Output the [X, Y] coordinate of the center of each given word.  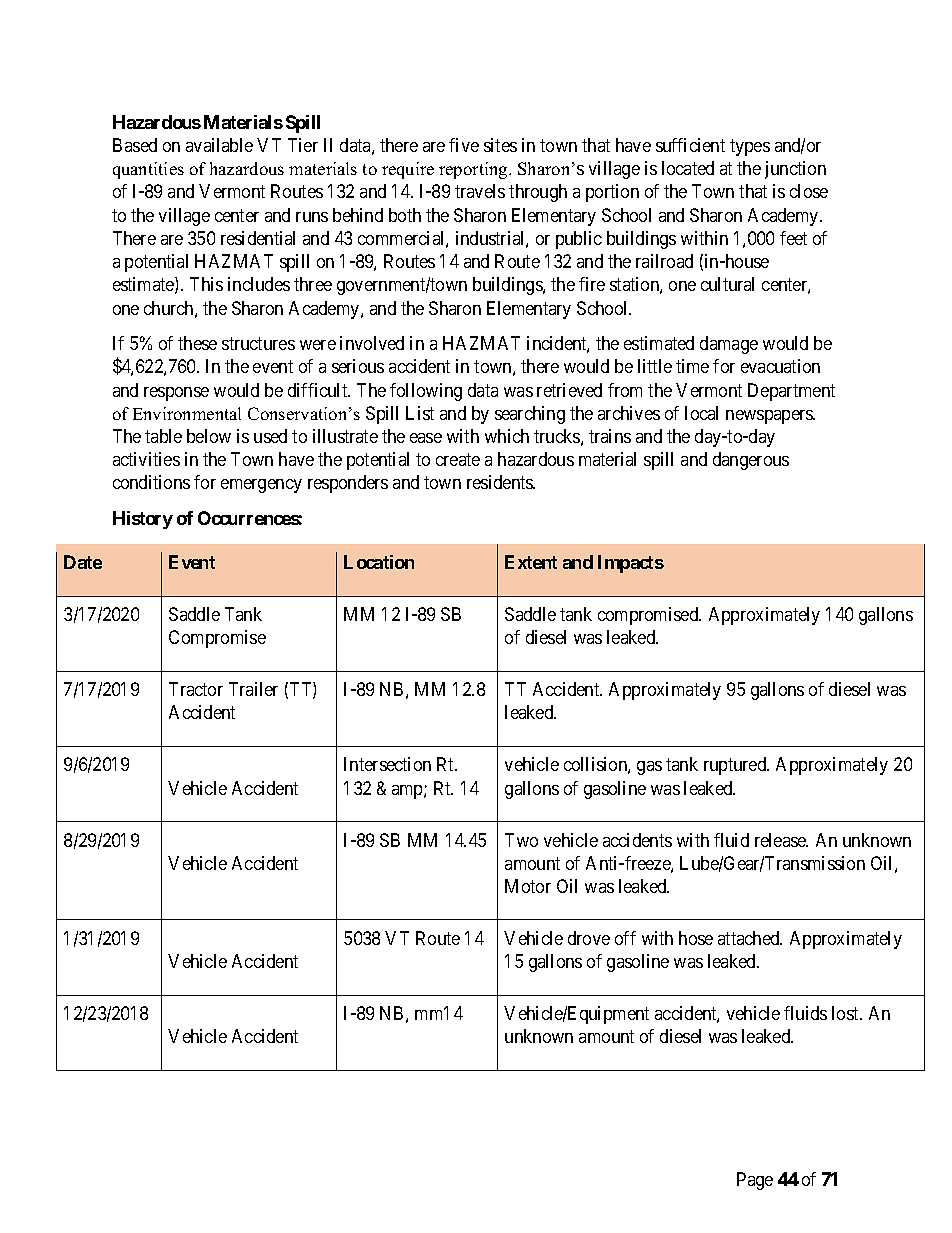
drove [589, 938]
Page [755, 1181]
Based [135, 145]
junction [795, 170]
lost [846, 1013]
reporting [474, 170]
